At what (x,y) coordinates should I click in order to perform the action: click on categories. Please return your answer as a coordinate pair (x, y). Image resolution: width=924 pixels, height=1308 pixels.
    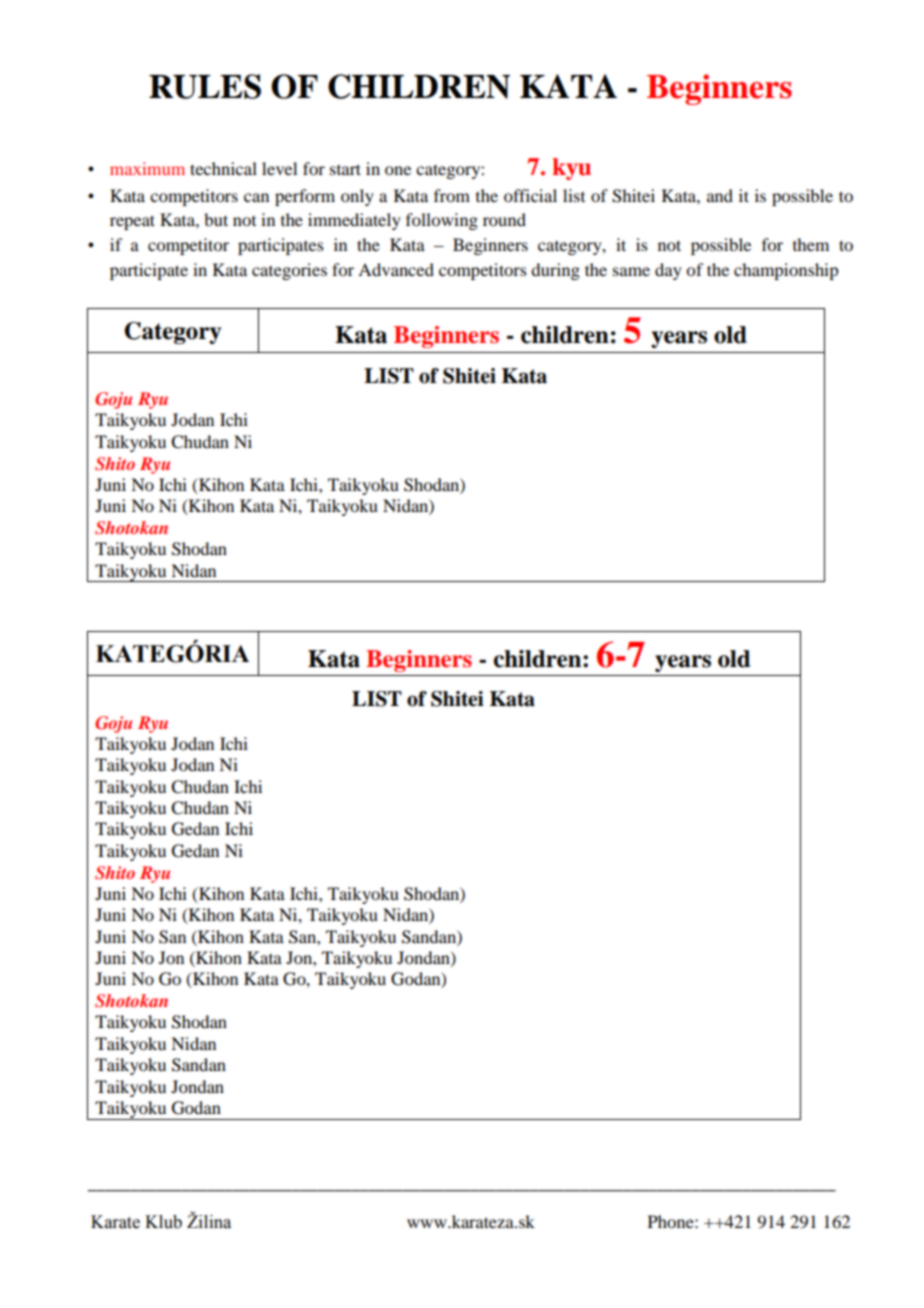
    Looking at the image, I should click on (289, 271).
